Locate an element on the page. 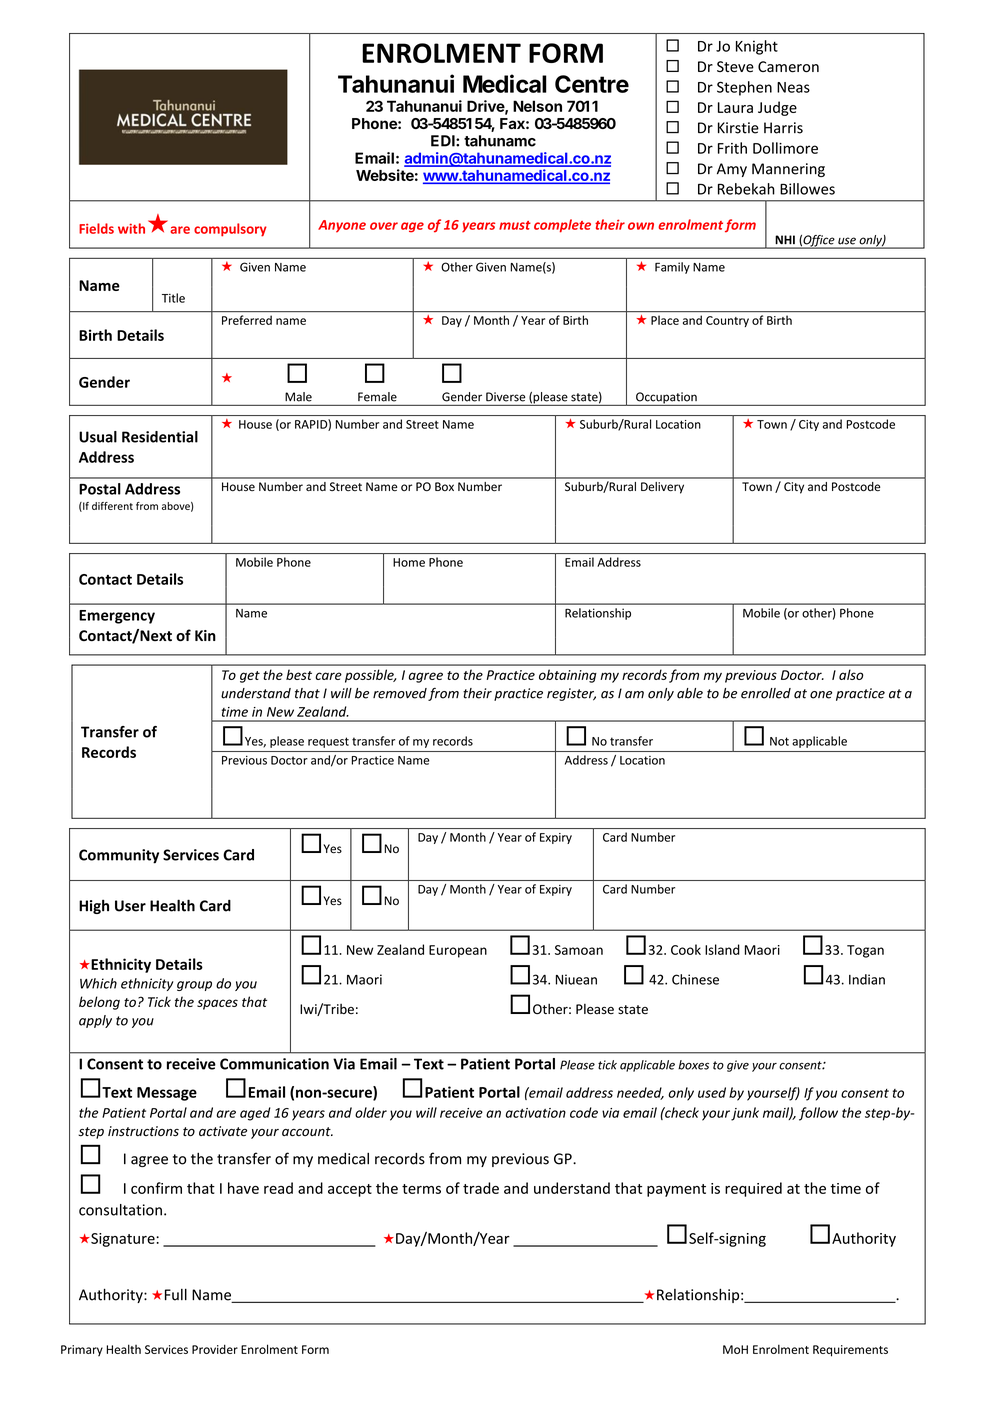 The height and width of the page is (1407, 995). Full is located at coordinates (176, 1294).
